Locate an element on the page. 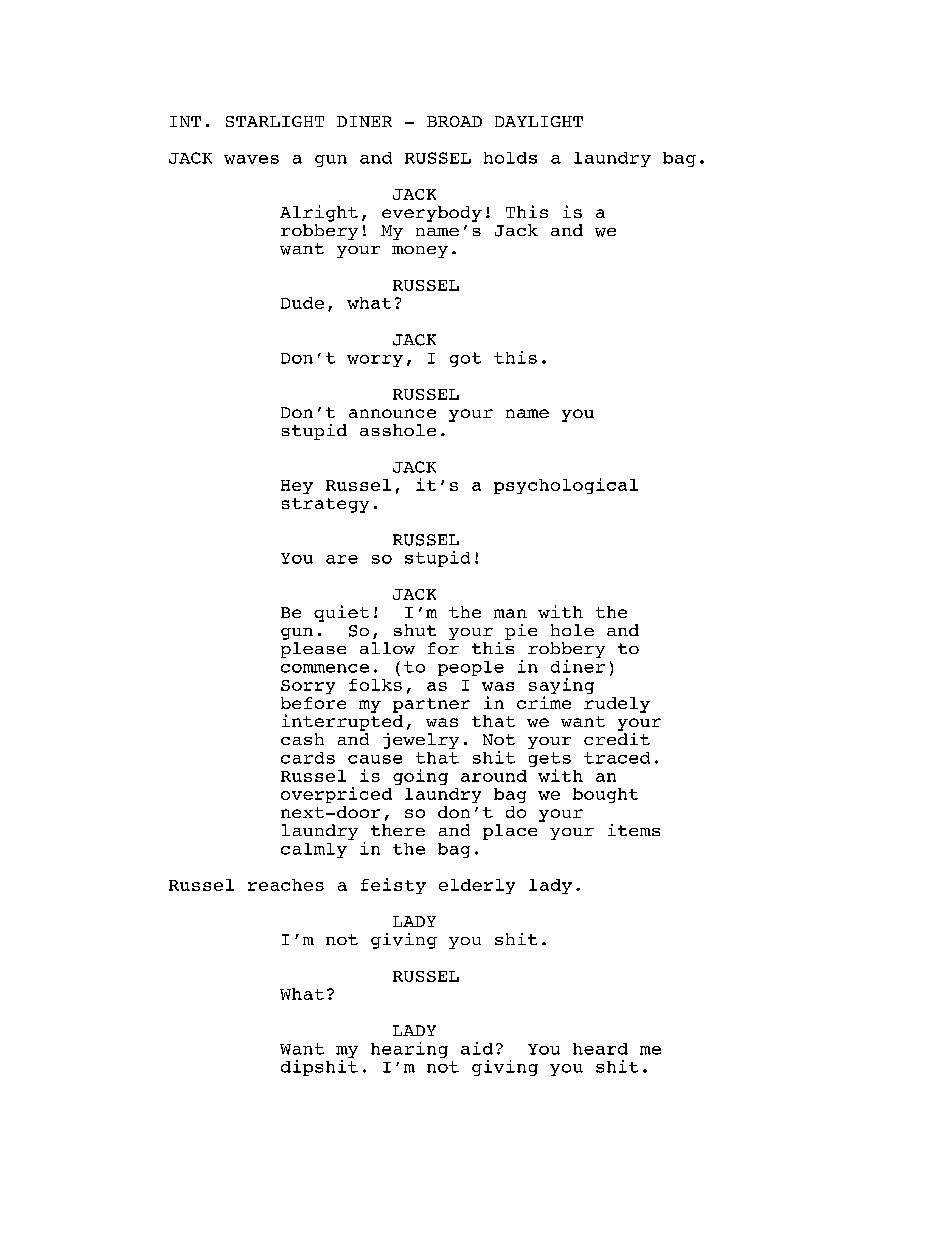  reaches is located at coordinates (286, 885).
